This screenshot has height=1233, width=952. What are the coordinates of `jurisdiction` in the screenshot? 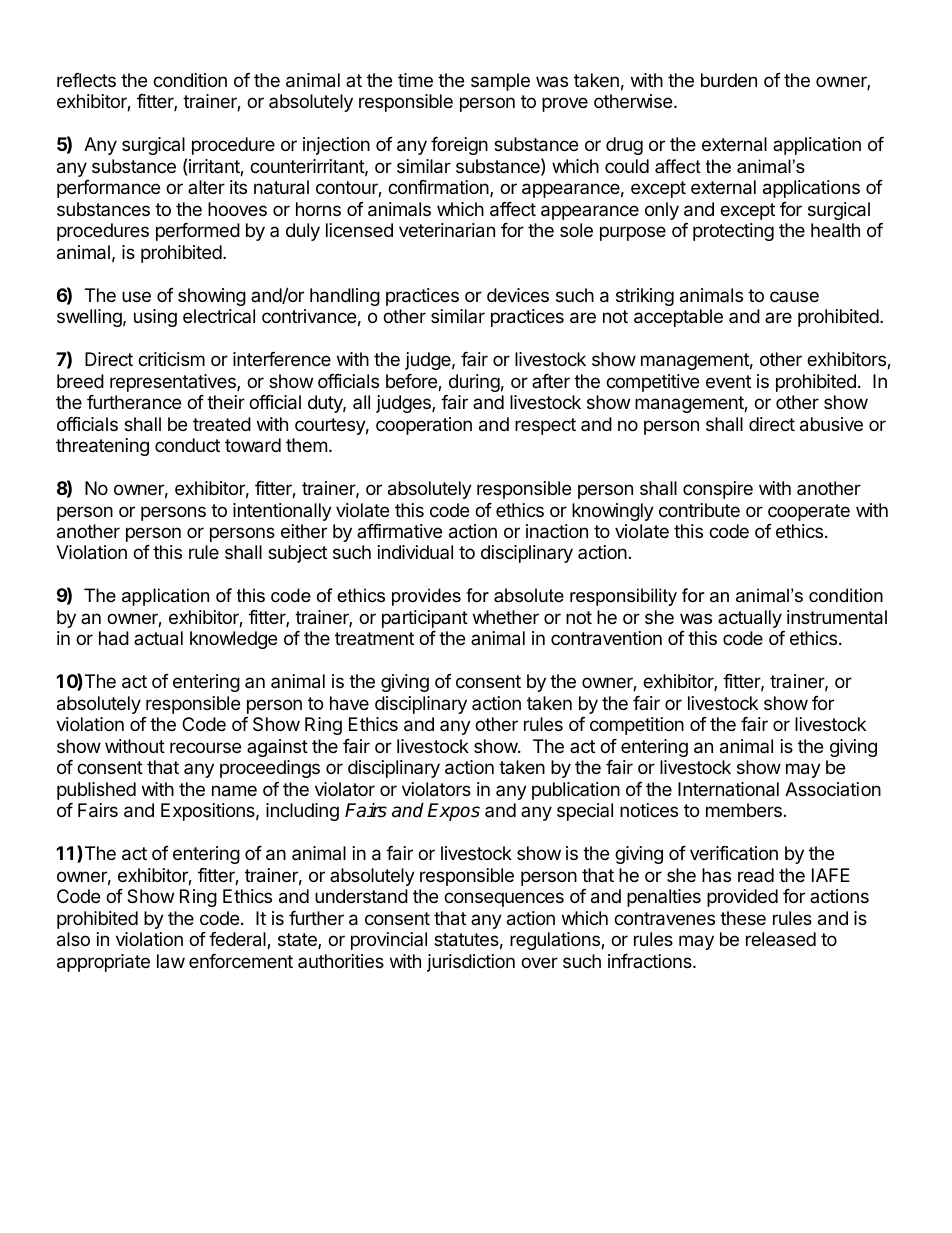 It's located at (471, 963).
